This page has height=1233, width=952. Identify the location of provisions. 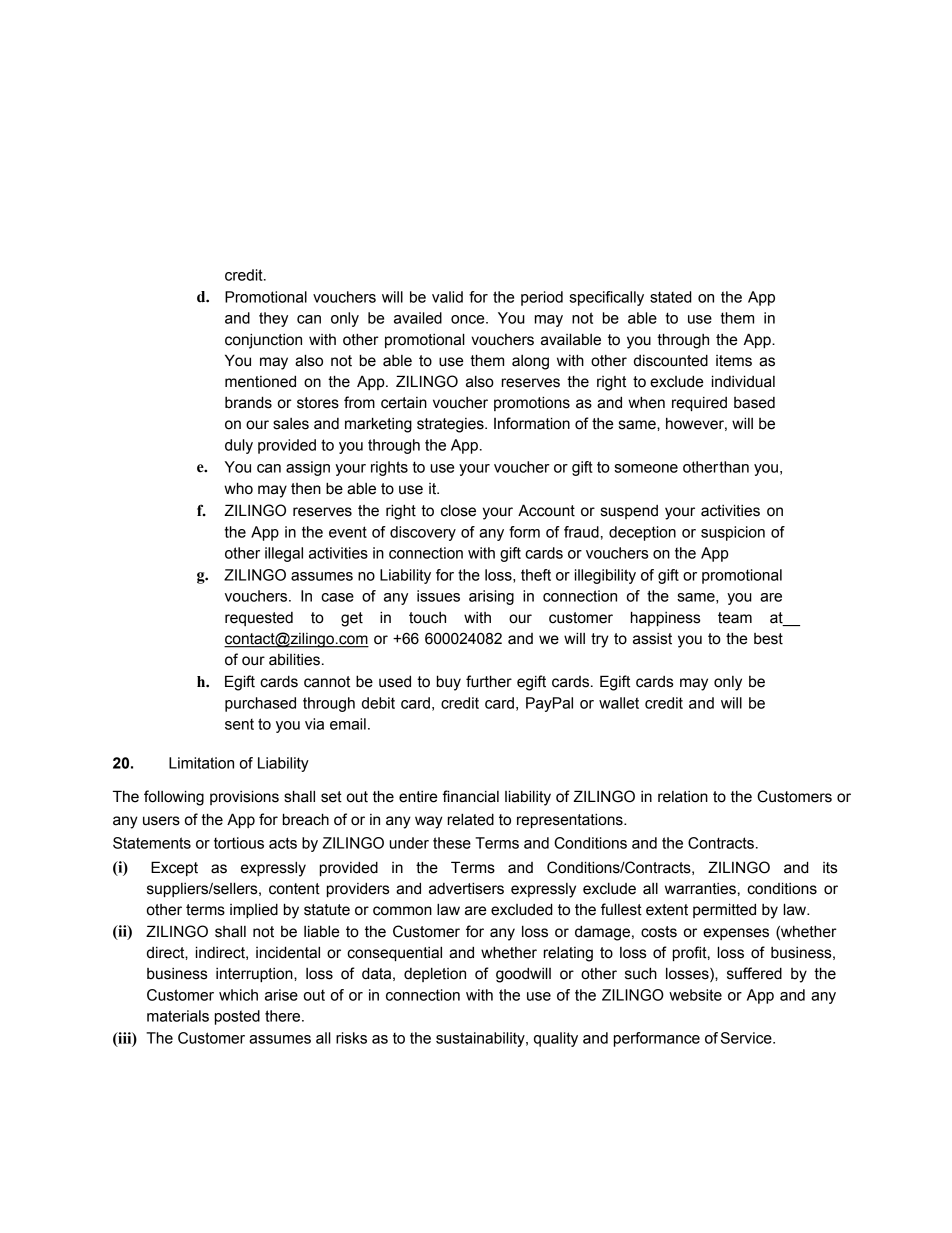
(244, 797).
